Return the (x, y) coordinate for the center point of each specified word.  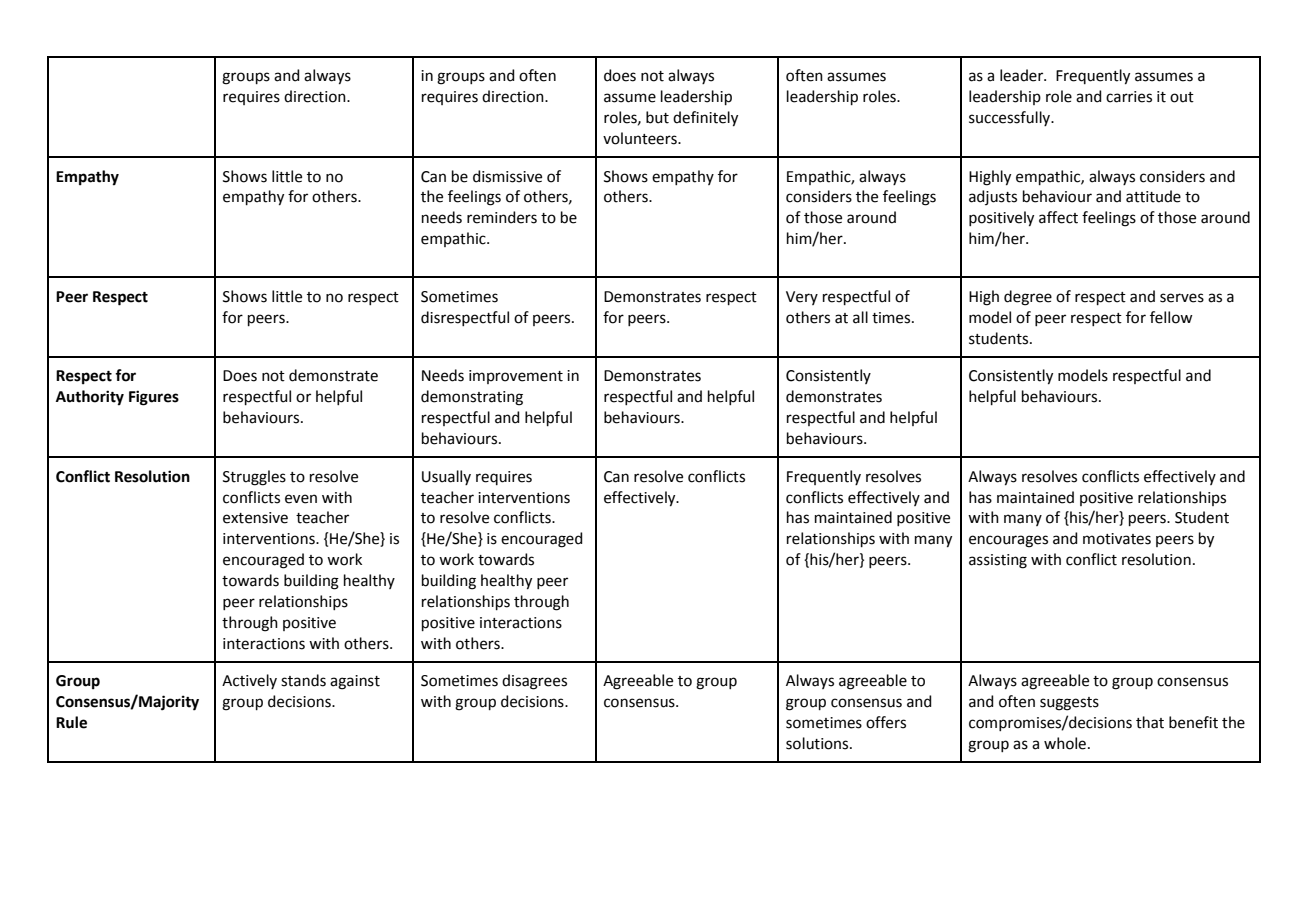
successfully (1011, 118)
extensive (255, 518)
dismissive (507, 176)
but (657, 117)
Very (802, 298)
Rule (71, 722)
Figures (154, 398)
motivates (1117, 539)
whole (1065, 743)
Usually (446, 477)
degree (1028, 298)
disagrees (534, 682)
